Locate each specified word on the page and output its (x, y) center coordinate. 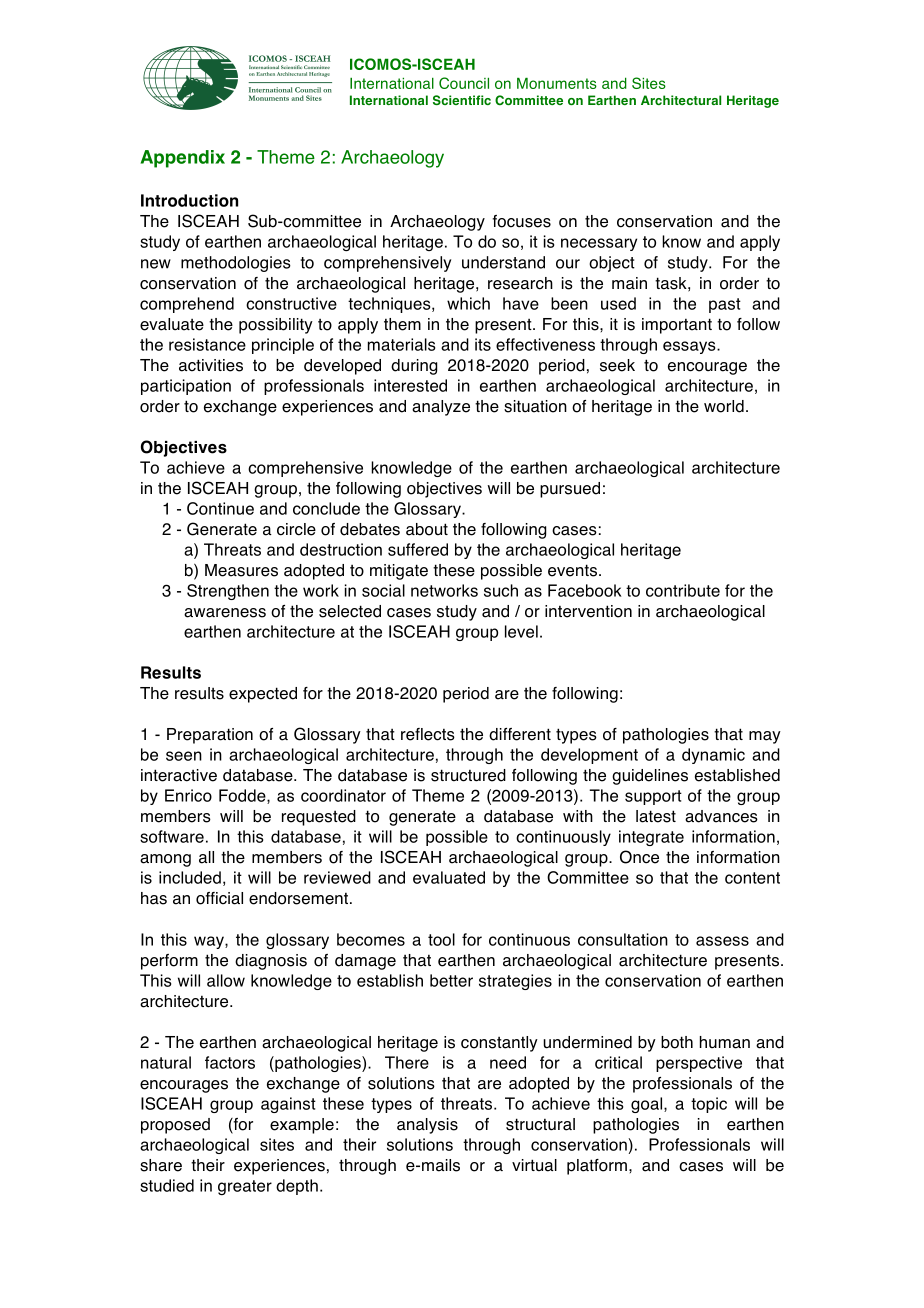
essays (690, 347)
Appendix (183, 159)
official (219, 898)
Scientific (462, 100)
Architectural (681, 100)
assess (722, 941)
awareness (225, 613)
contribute (683, 590)
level (521, 631)
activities (211, 365)
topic (709, 1105)
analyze (441, 408)
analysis (427, 1126)
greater (245, 1187)
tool (441, 939)
